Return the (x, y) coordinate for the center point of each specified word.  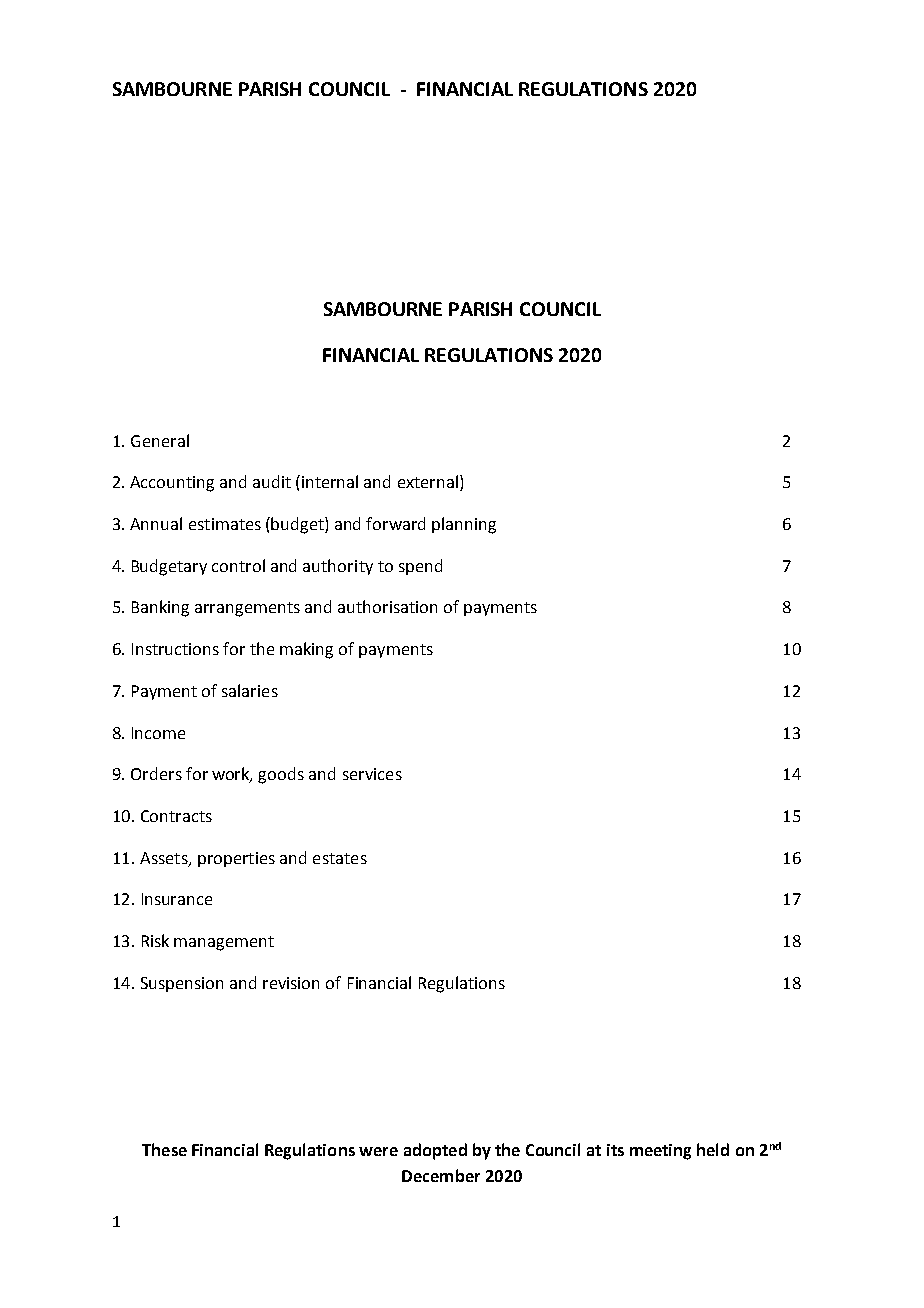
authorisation (387, 606)
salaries (250, 690)
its (615, 1150)
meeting (660, 1152)
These (164, 1149)
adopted (435, 1151)
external (428, 481)
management (224, 943)
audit (272, 481)
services (372, 774)
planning (464, 525)
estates (340, 858)
